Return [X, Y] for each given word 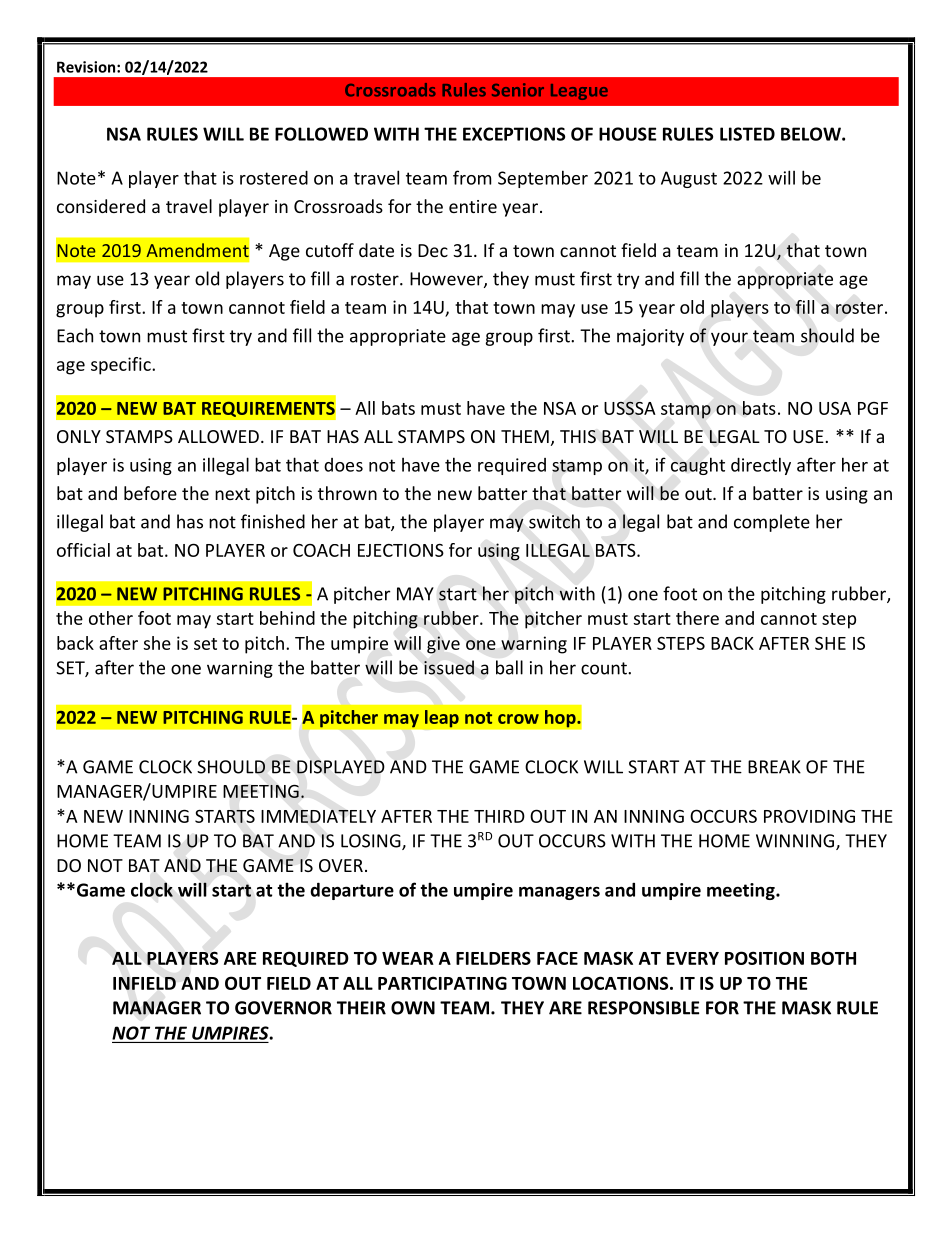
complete [772, 523]
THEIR [361, 1008]
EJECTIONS [401, 550]
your [729, 339]
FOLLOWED [321, 134]
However [447, 280]
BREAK [774, 767]
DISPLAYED [341, 767]
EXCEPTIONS [514, 134]
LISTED [747, 134]
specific [122, 366]
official [83, 550]
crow [518, 719]
